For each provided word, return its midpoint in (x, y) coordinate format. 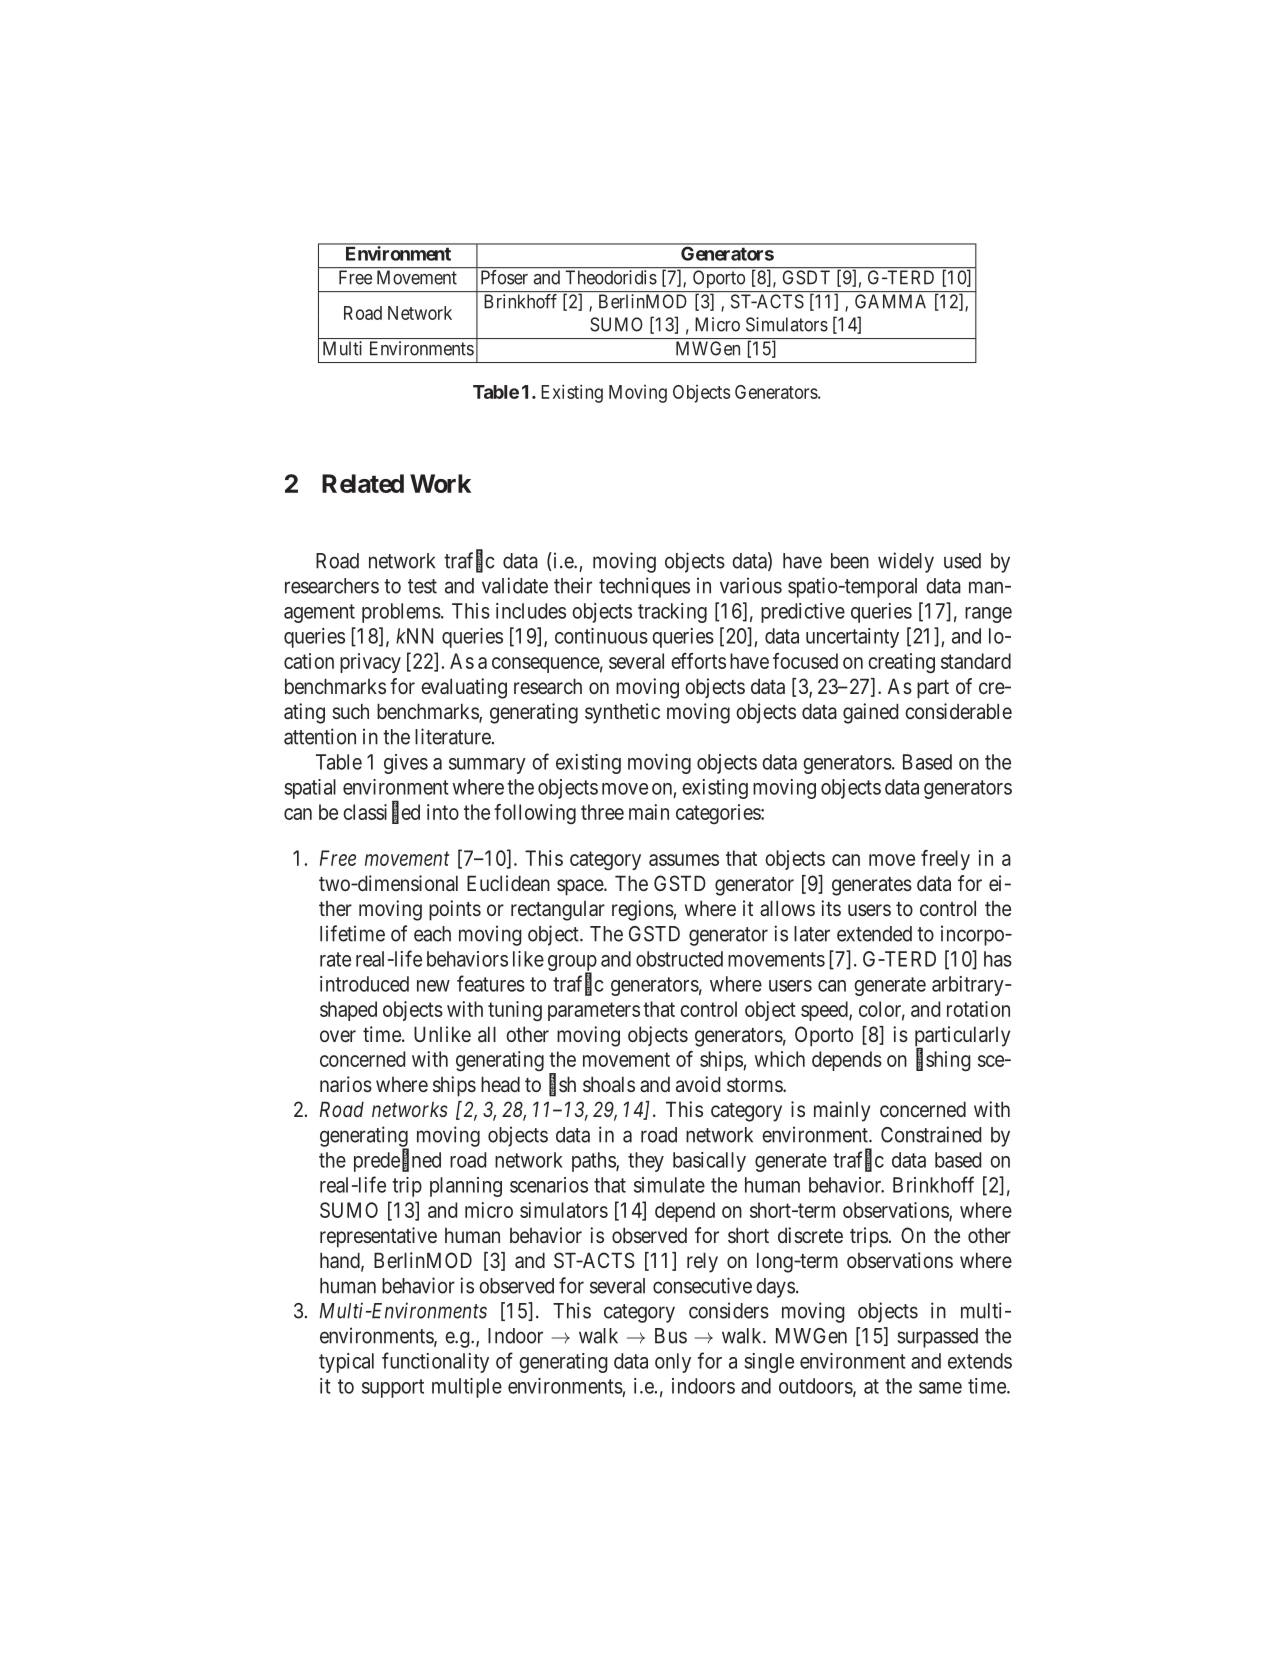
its (831, 908)
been (850, 561)
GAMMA (890, 301)
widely (906, 562)
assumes (684, 860)
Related (363, 483)
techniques (644, 587)
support (393, 1388)
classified (381, 812)
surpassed (937, 1338)
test (422, 586)
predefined (397, 1161)
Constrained (931, 1134)
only (673, 1363)
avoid (698, 1084)
